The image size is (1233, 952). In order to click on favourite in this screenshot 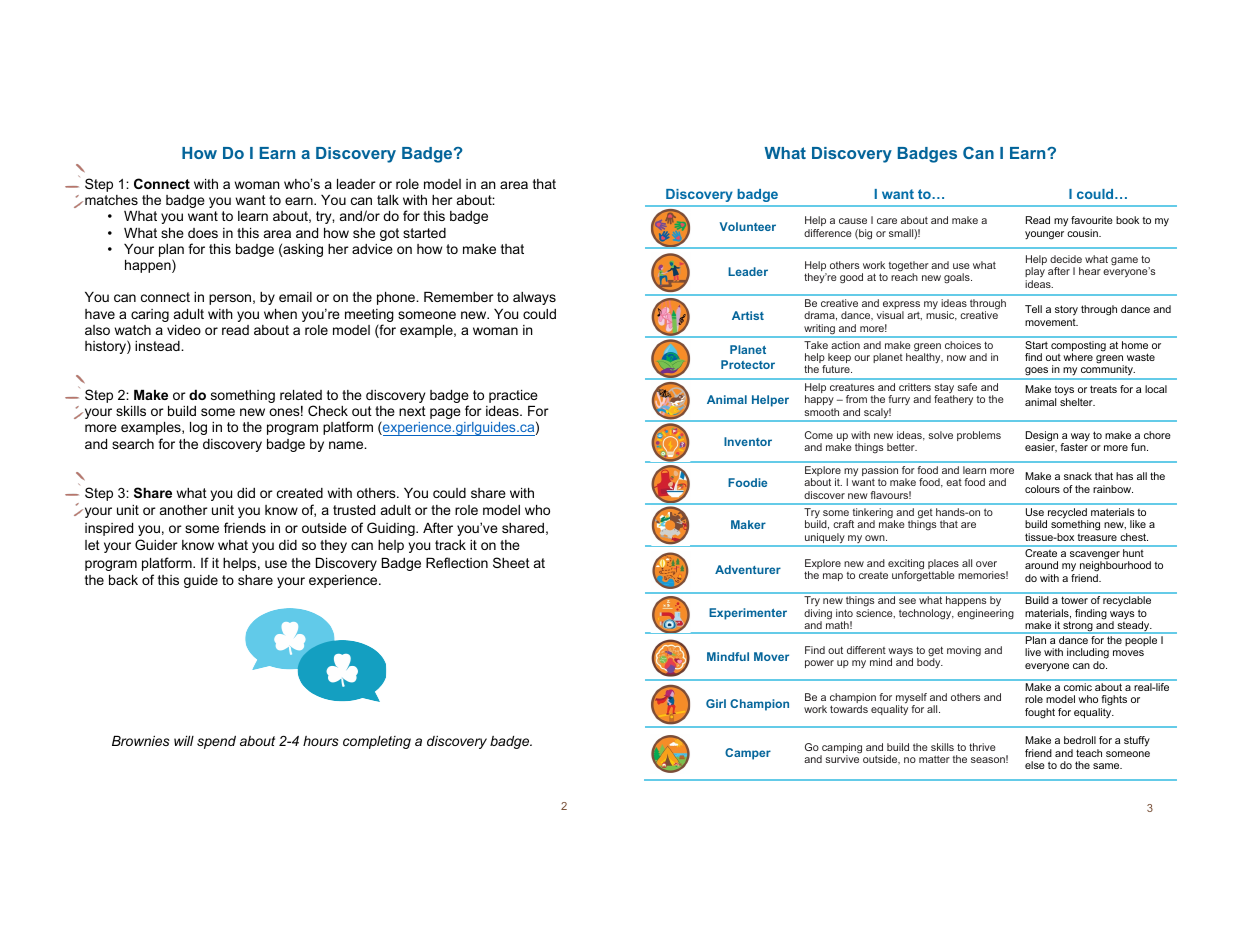, I will do `click(1092, 220)`.
